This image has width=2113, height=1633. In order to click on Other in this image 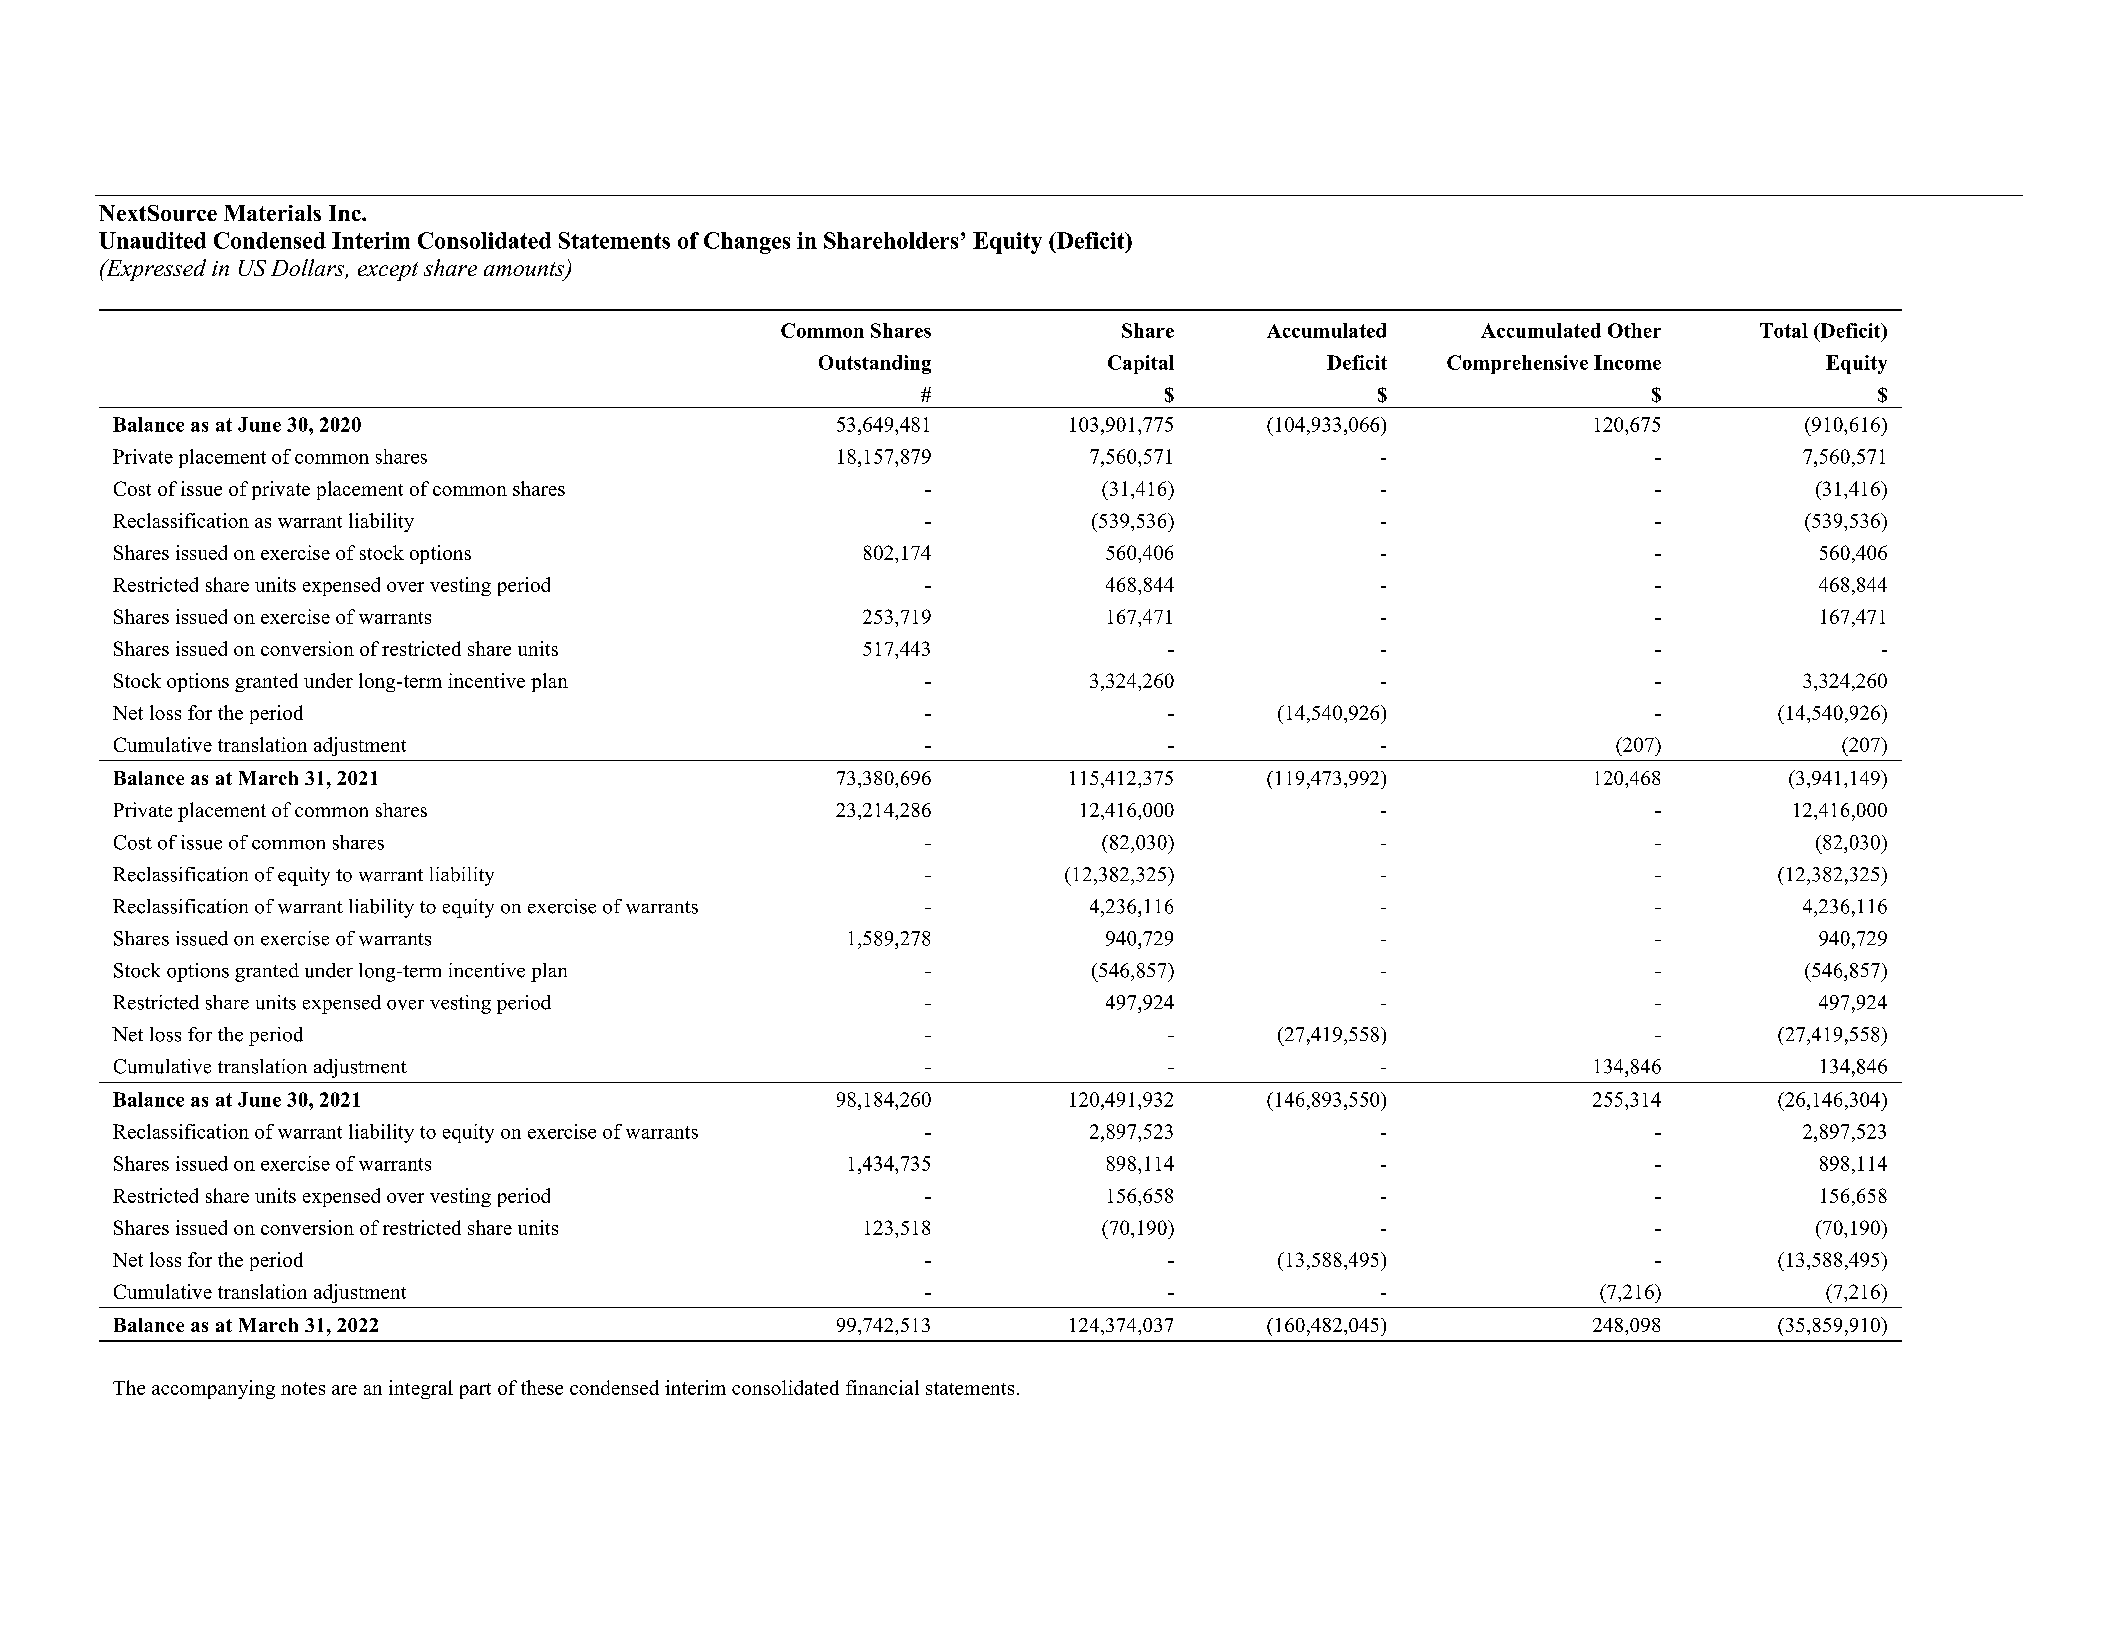, I will do `click(1634, 330)`.
